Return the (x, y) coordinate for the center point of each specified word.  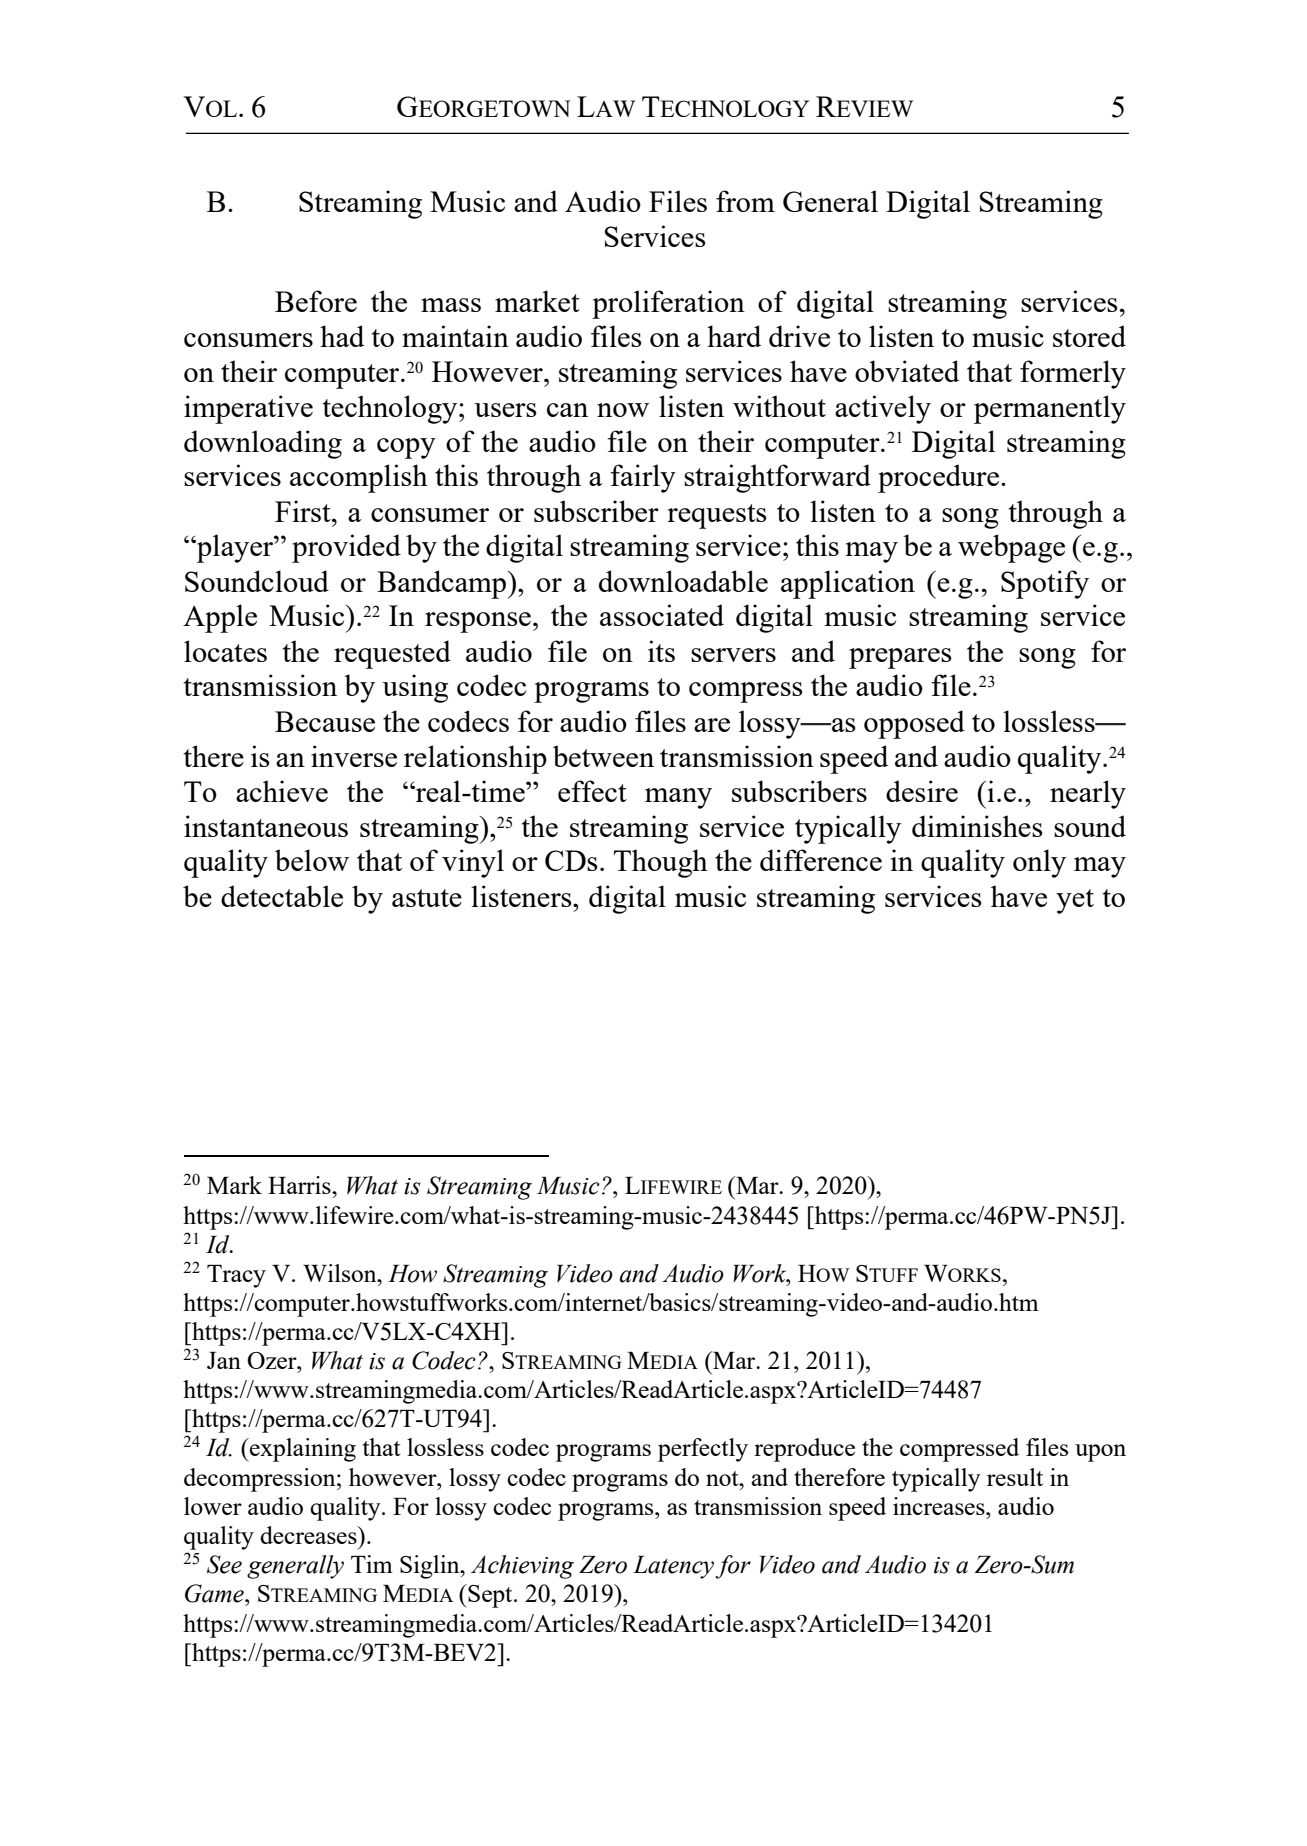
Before (316, 301)
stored (1089, 336)
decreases (309, 1535)
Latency (673, 1567)
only (1039, 863)
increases (940, 1506)
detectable (282, 896)
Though (661, 863)
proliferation (668, 304)
